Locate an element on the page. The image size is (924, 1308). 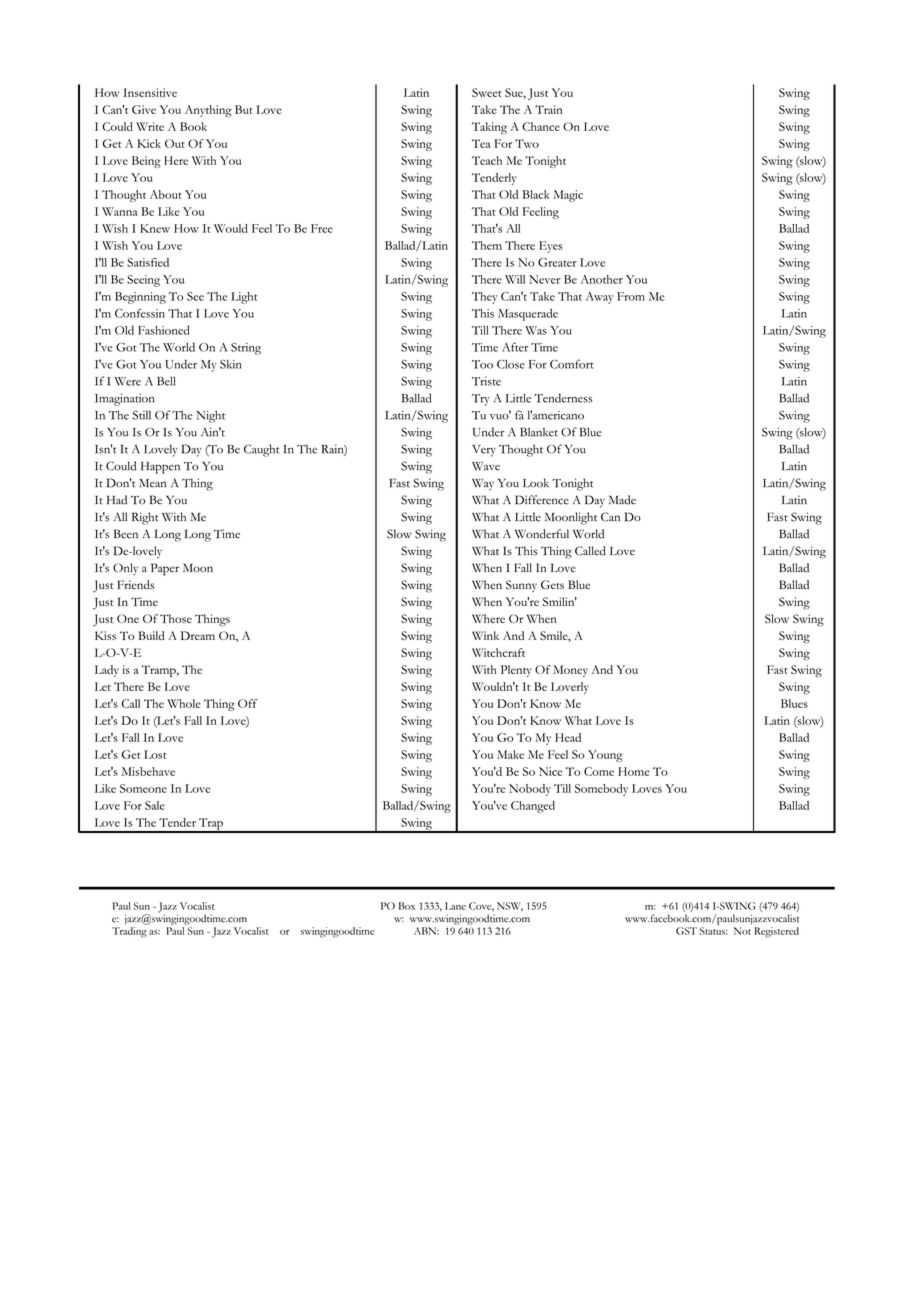
Wink is located at coordinates (485, 635).
